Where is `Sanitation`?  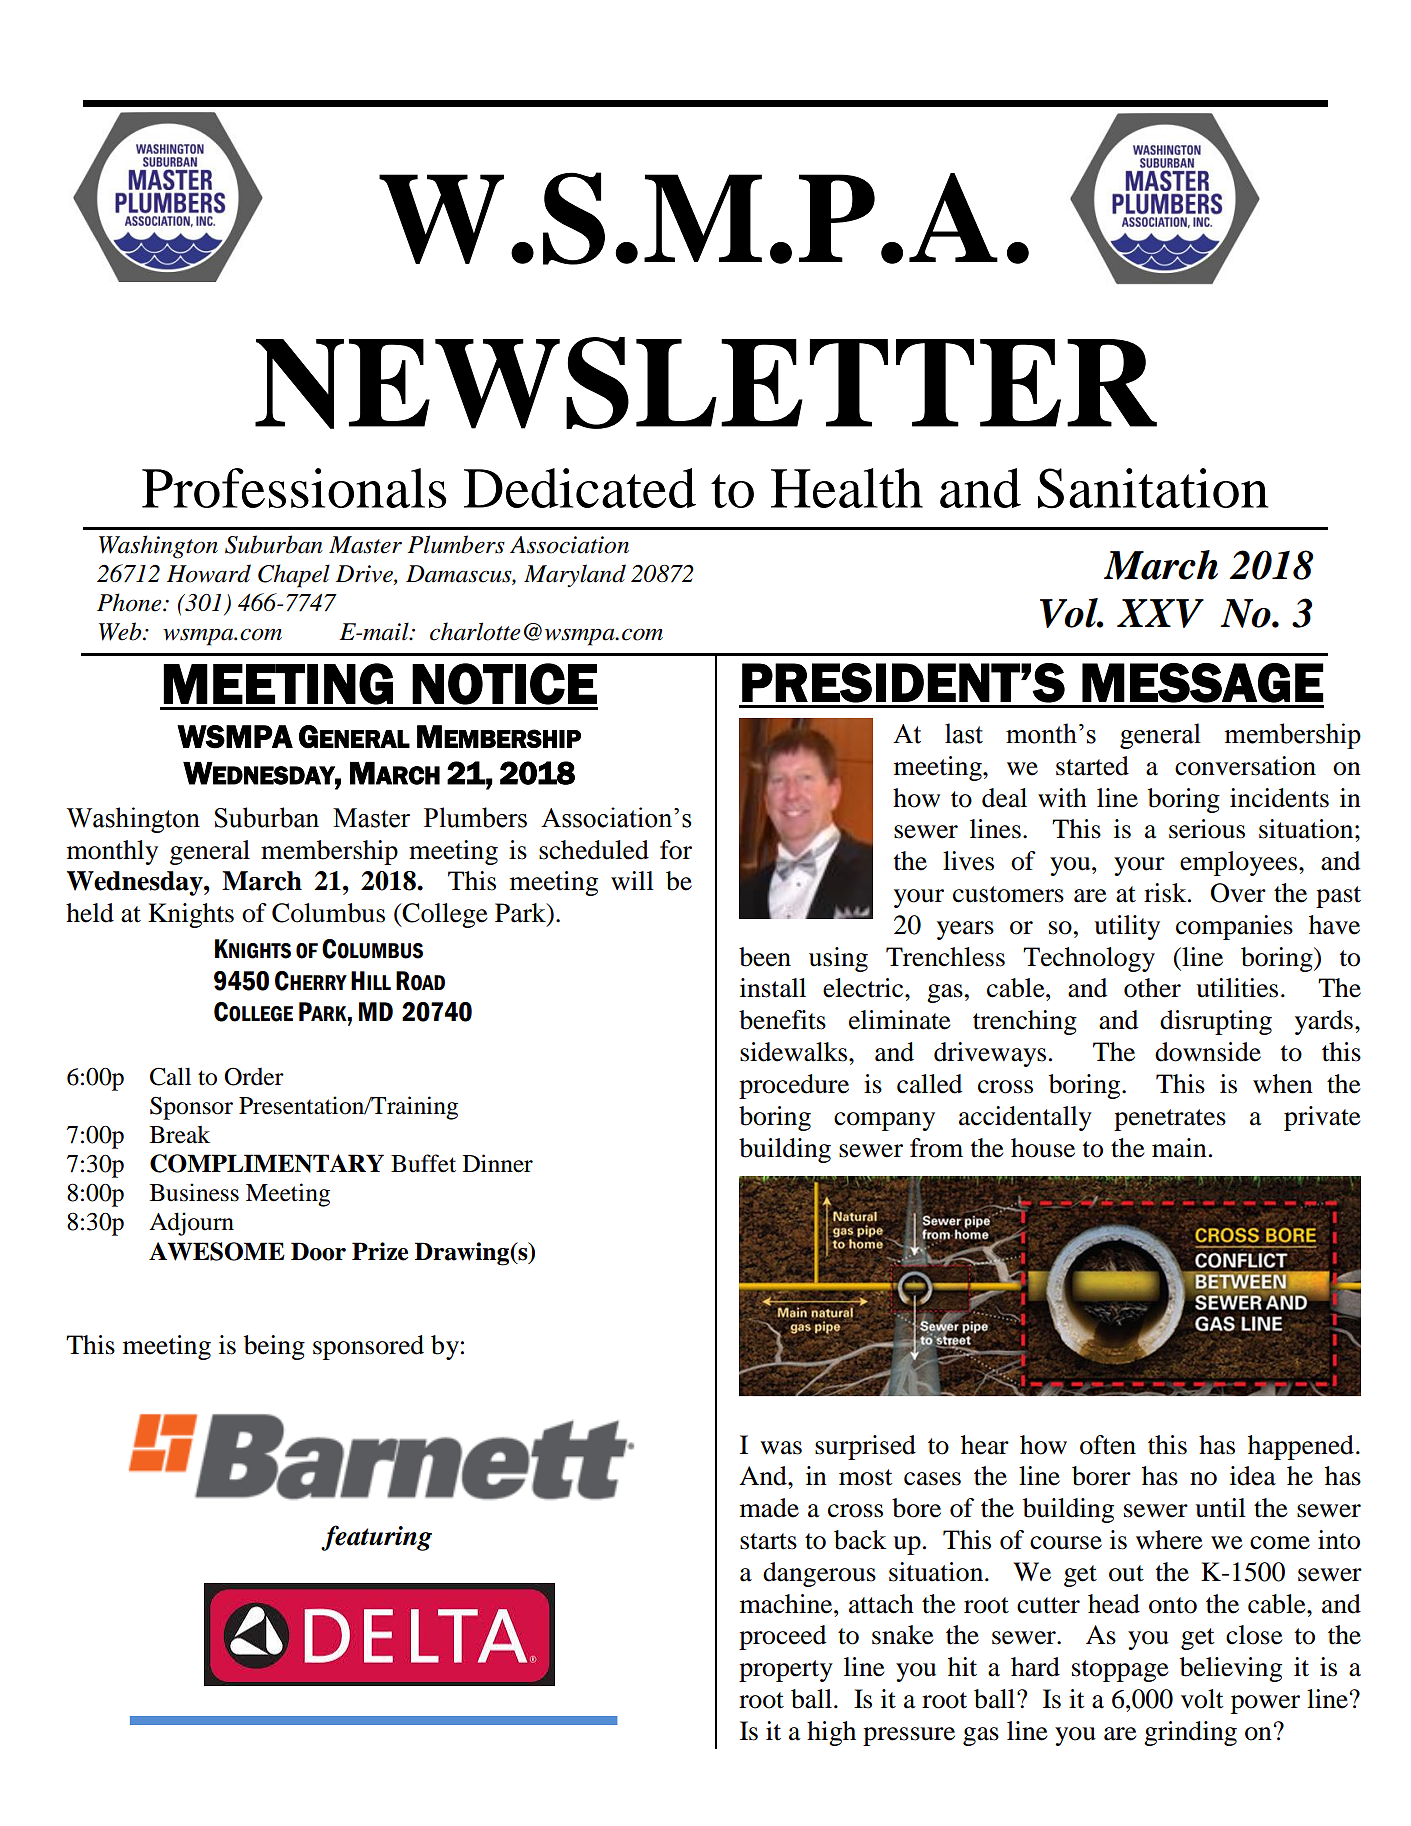
Sanitation is located at coordinates (1153, 488).
